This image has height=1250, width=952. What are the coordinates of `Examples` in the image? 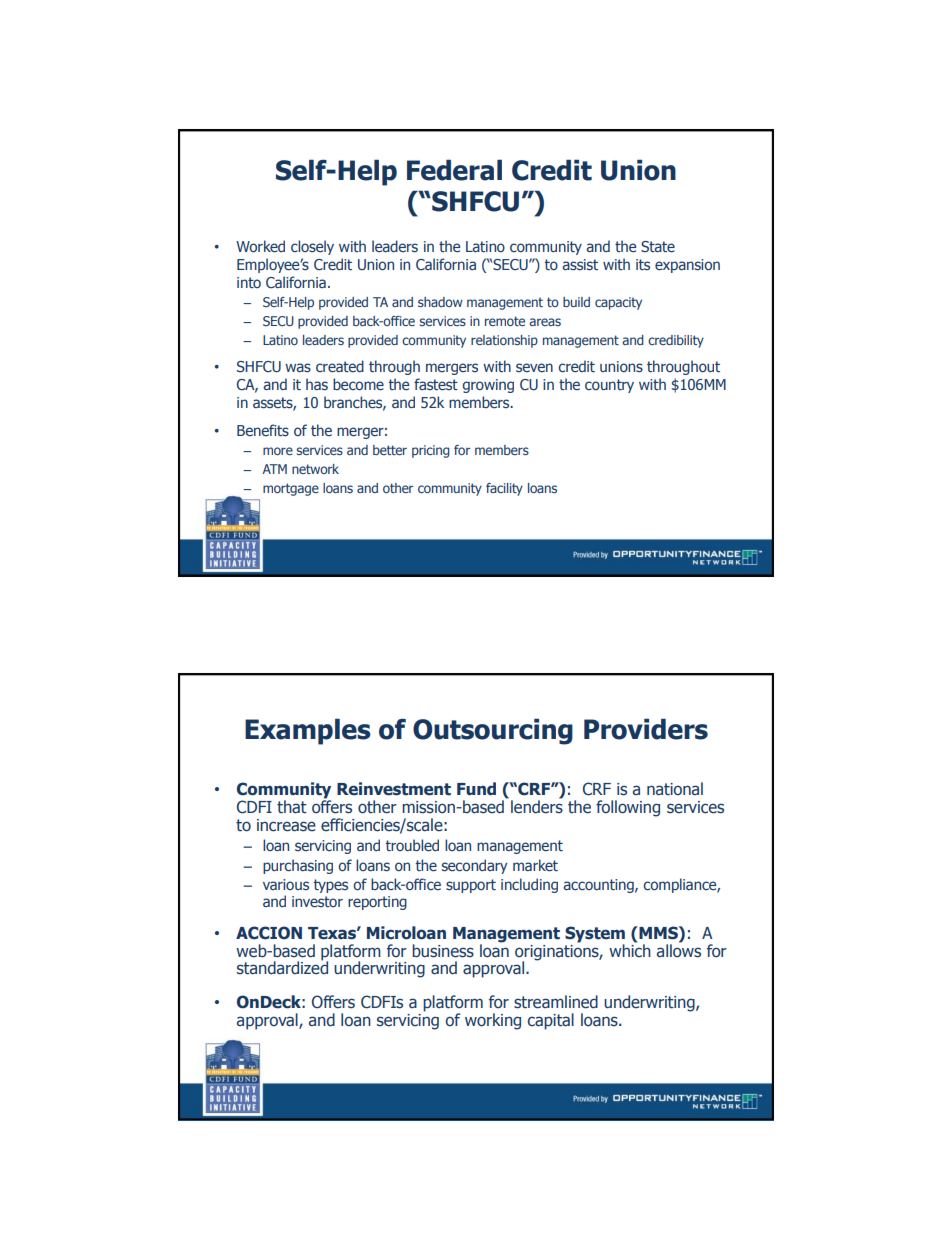 It's located at (308, 732).
